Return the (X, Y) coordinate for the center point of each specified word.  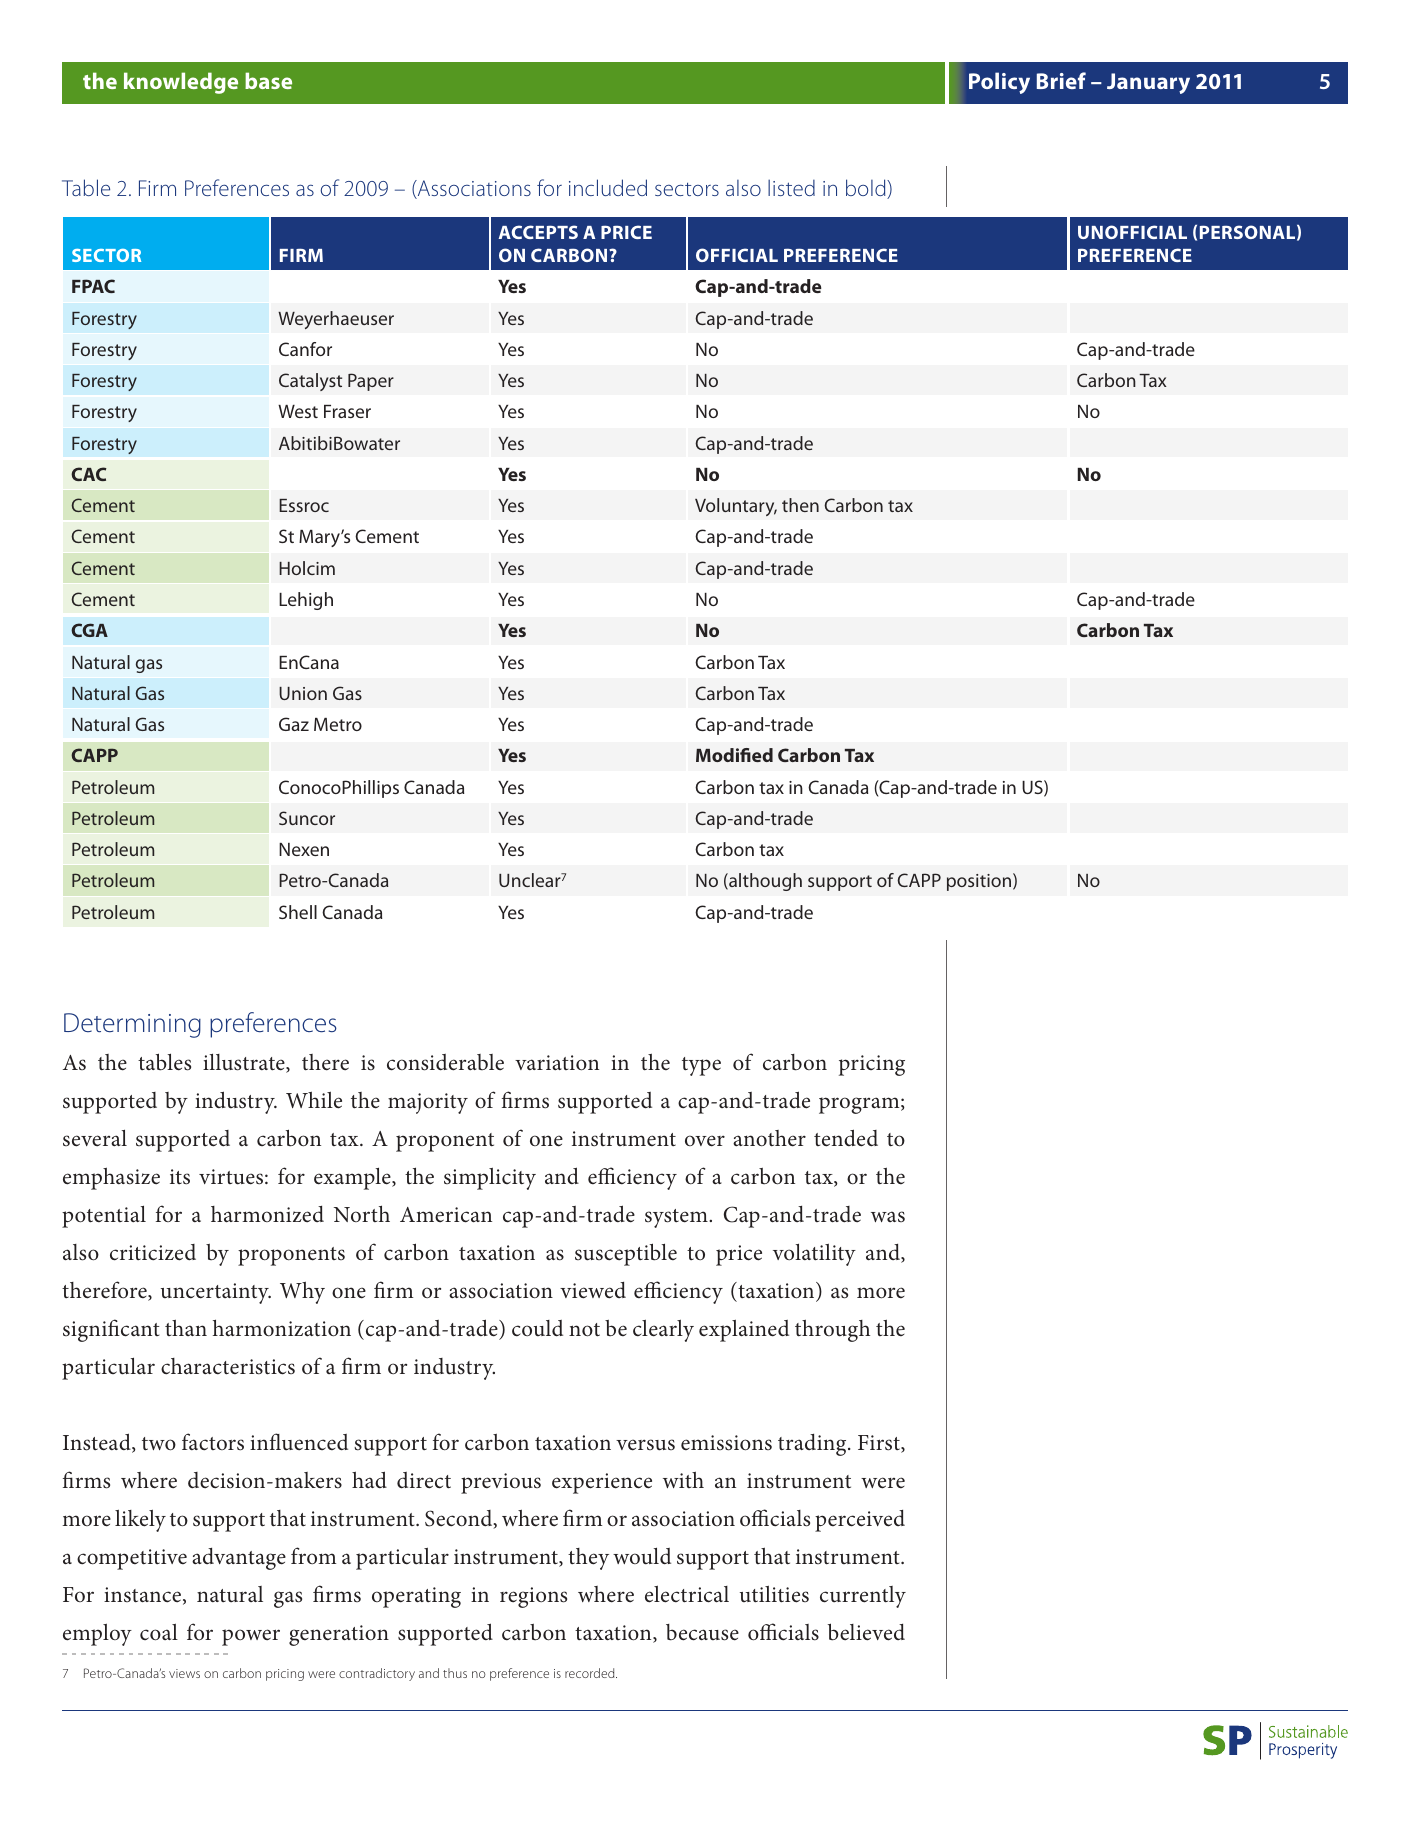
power (251, 1637)
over (705, 1141)
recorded (591, 1673)
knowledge (181, 83)
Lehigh (306, 601)
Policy (999, 83)
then (800, 505)
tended (846, 1138)
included (608, 187)
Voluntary (736, 507)
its (180, 1177)
